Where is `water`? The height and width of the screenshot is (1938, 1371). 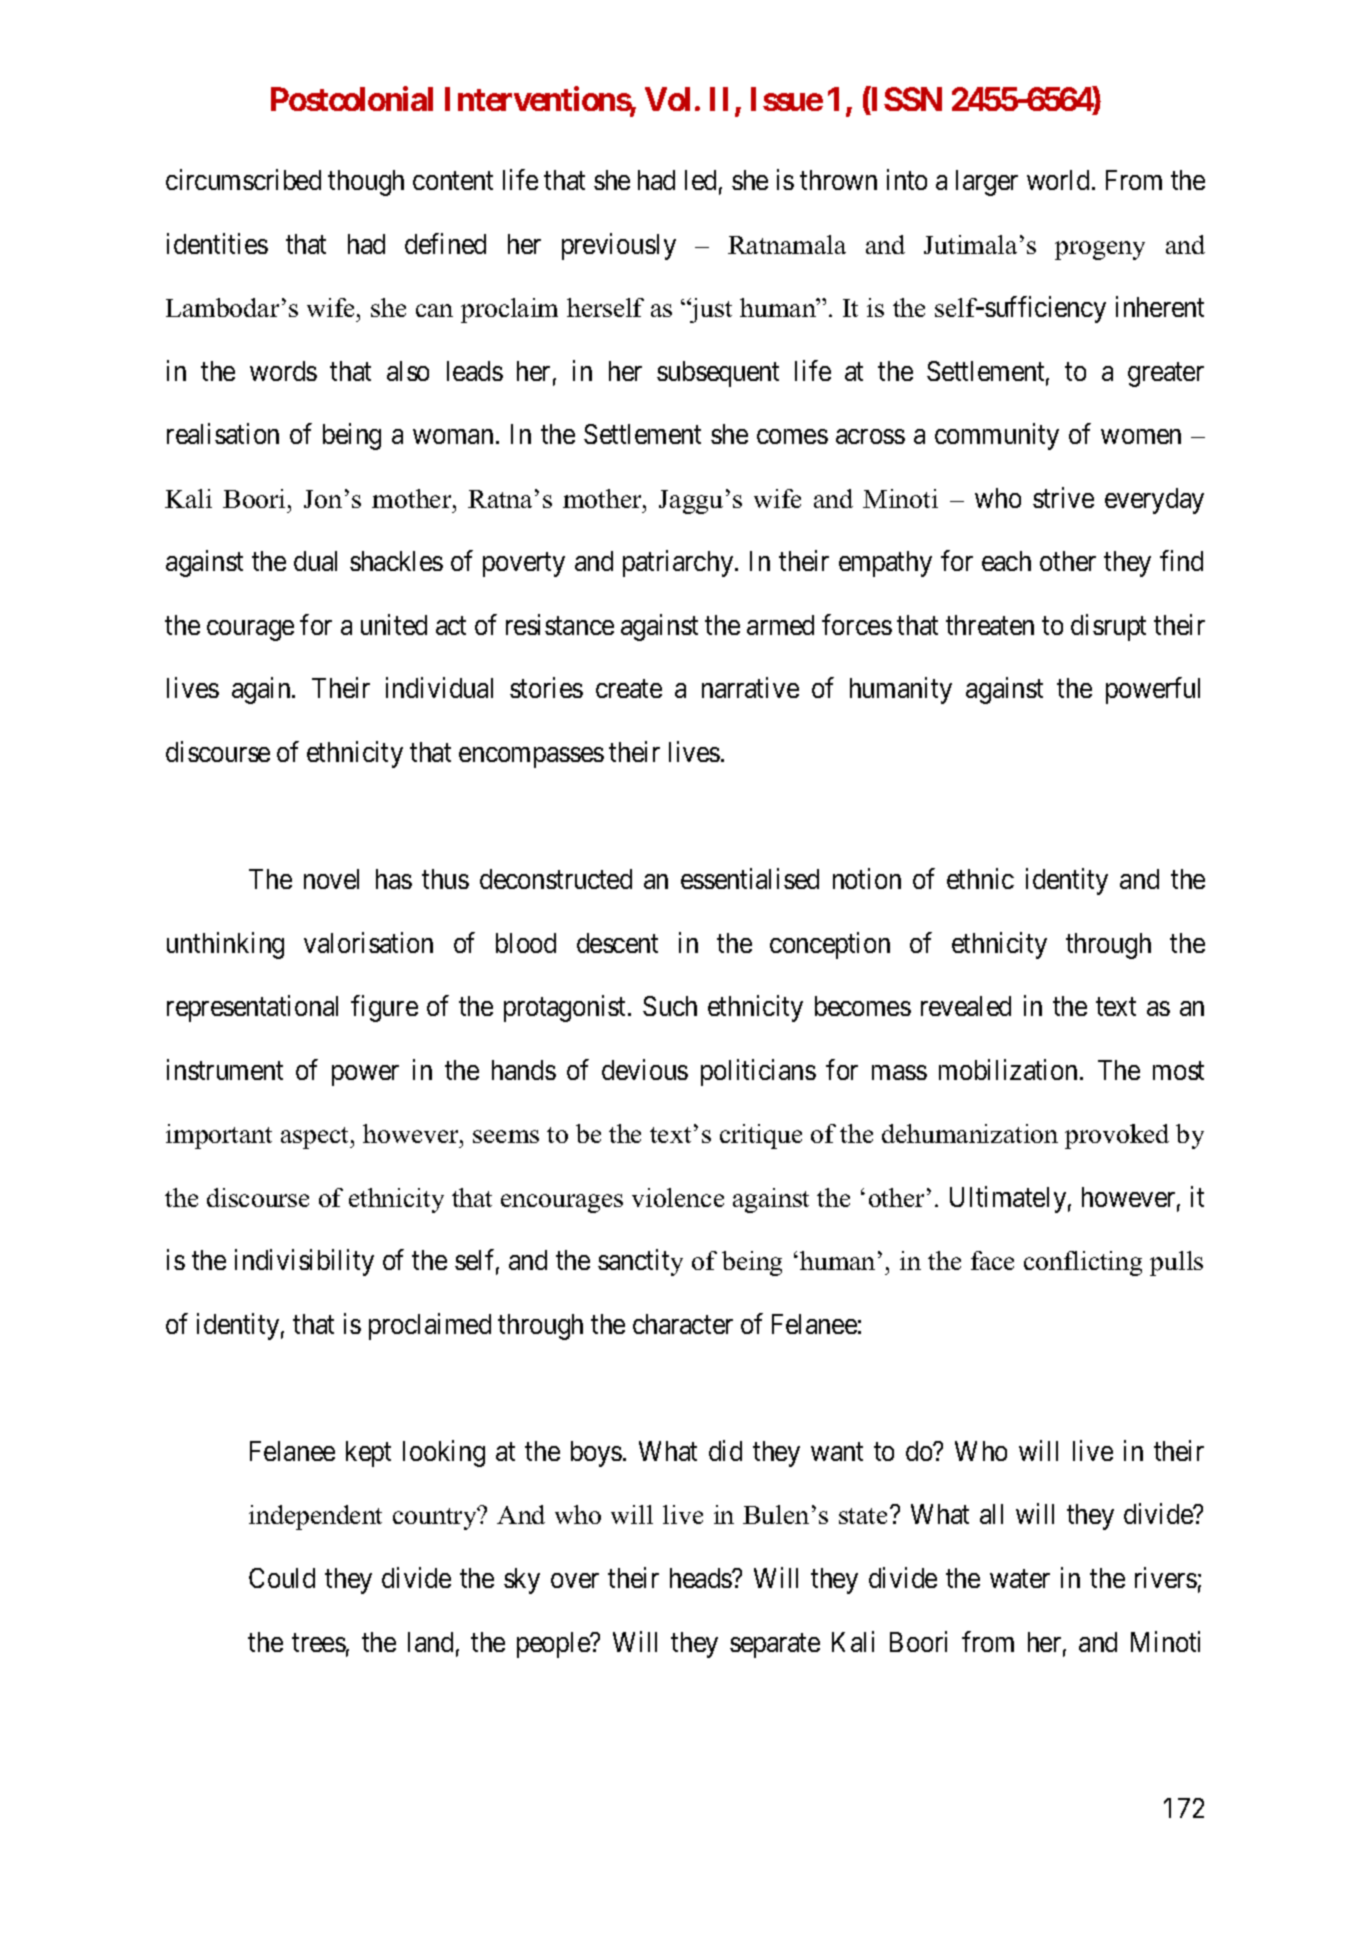
water is located at coordinates (1020, 1579).
